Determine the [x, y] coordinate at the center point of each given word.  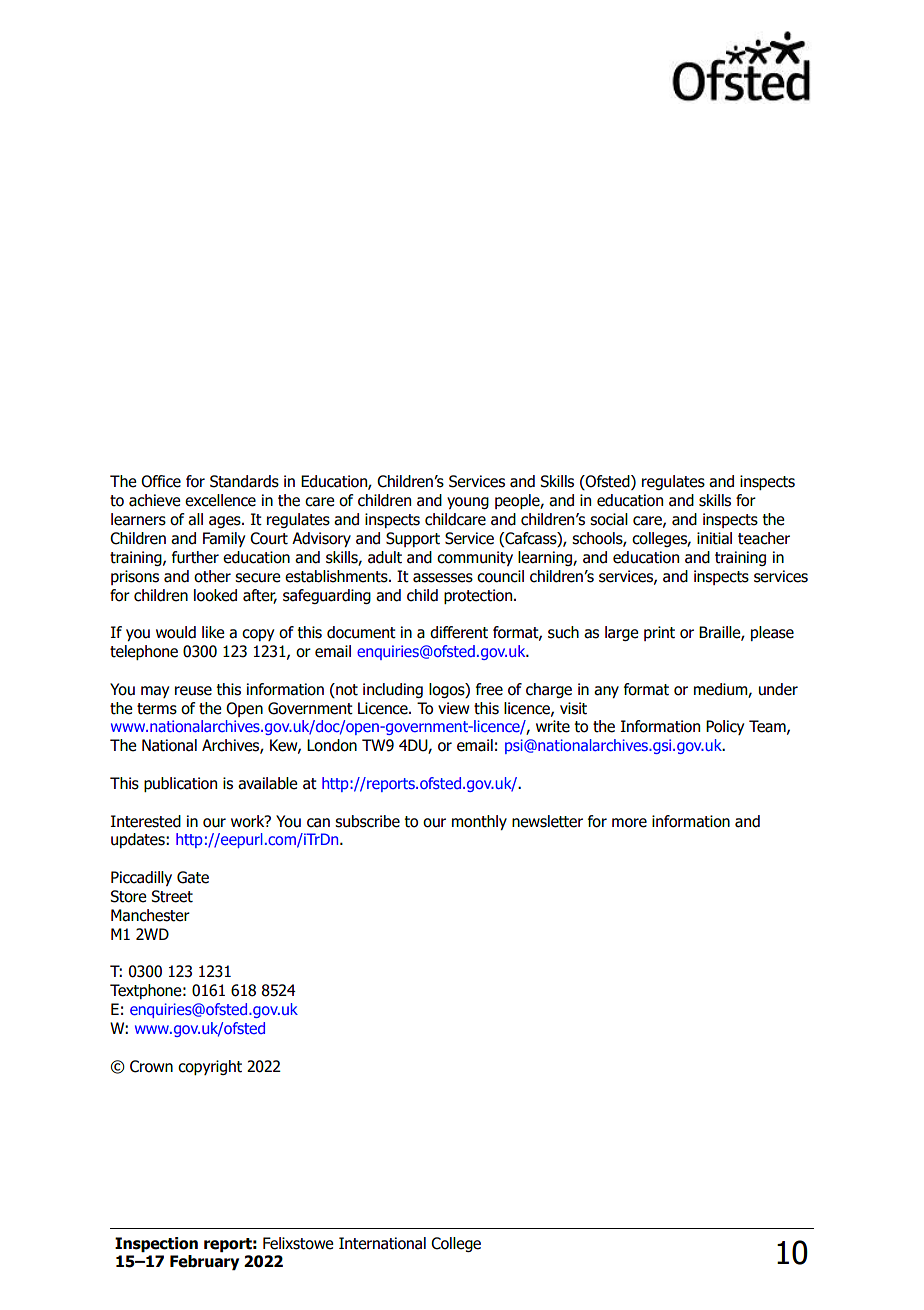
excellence [220, 500]
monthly [479, 822]
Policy [725, 727]
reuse [193, 691]
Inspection [156, 1244]
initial [714, 538]
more [629, 823]
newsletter [547, 821]
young [468, 503]
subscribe [367, 821]
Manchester [150, 915]
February [204, 1262]
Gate [193, 877]
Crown [151, 1066]
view [453, 708]
